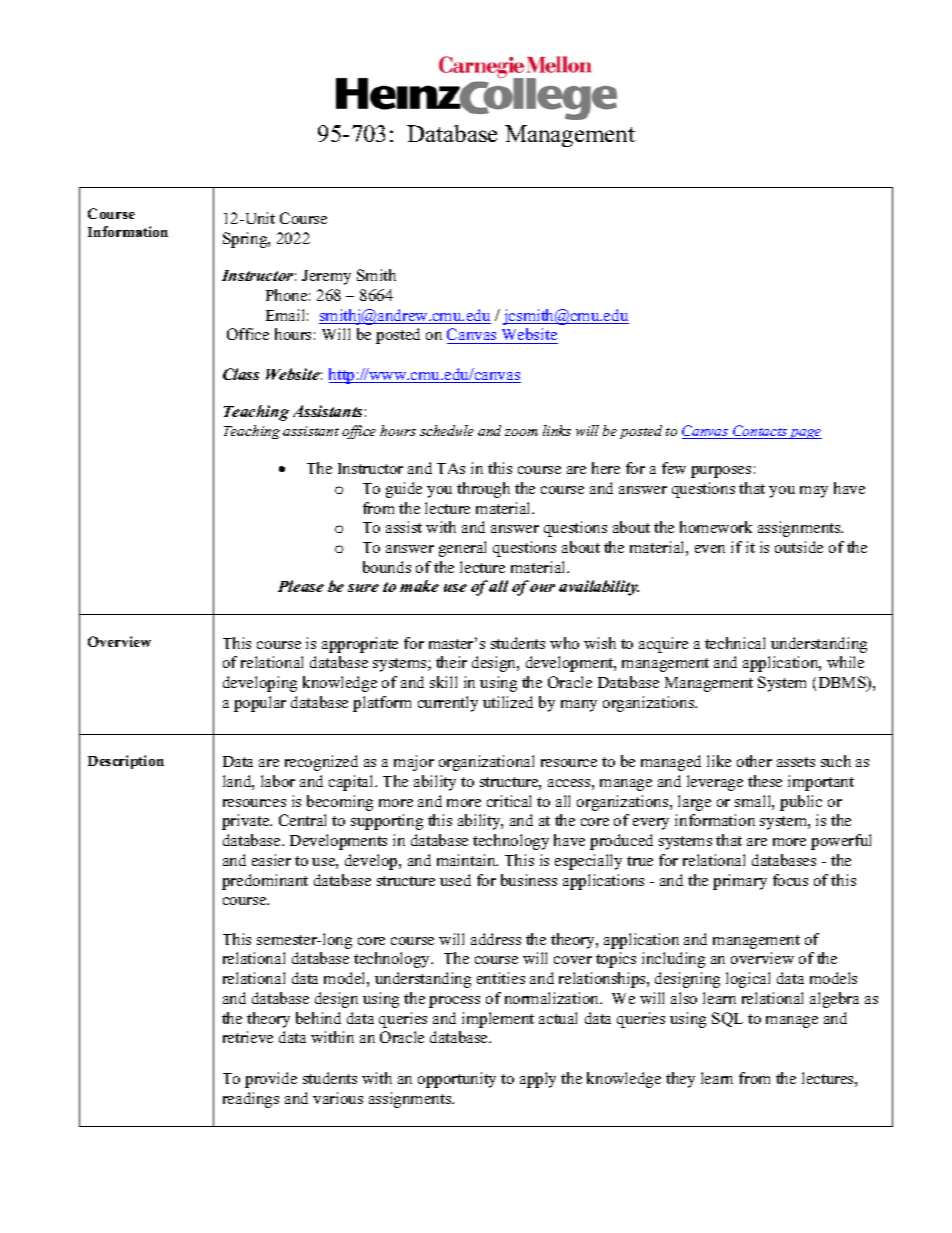 This image has height=1233, width=952. Describe the element at coordinates (447, 430) in the image. I see `schedule` at that location.
